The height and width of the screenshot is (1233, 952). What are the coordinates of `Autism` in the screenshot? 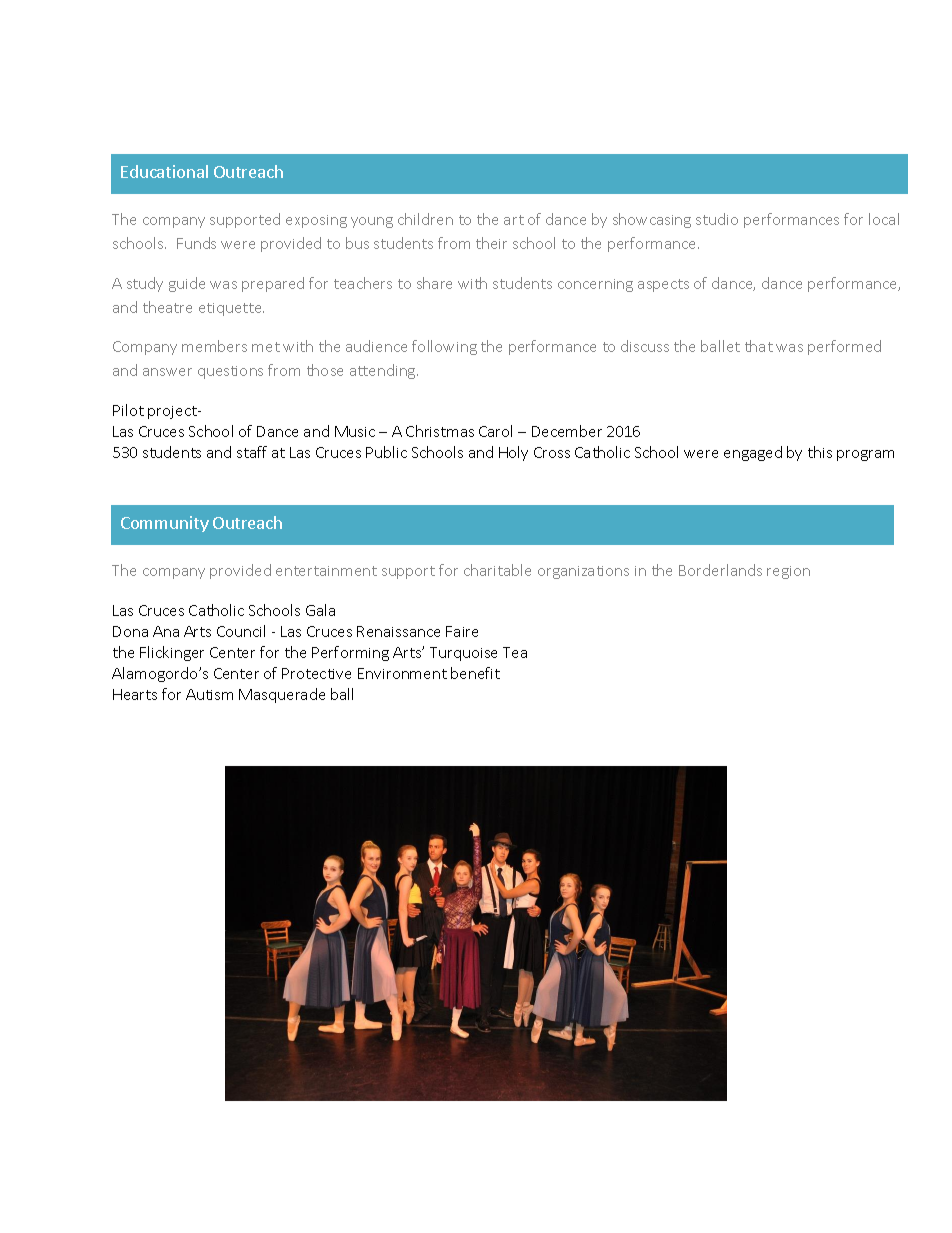 It's located at (209, 694).
